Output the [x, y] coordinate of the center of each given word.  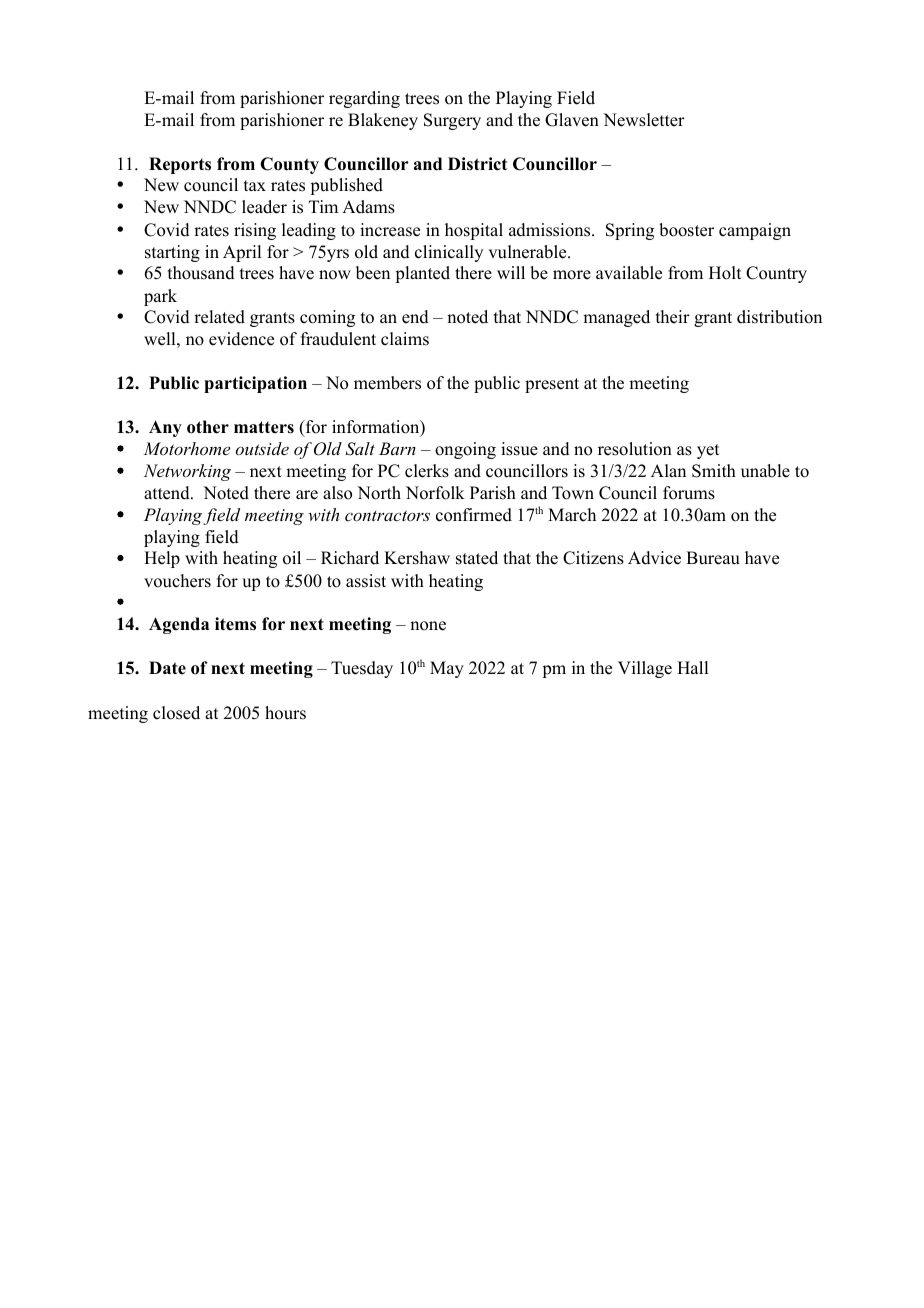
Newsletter [644, 120]
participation [255, 384]
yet [708, 451]
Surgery [452, 121]
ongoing [465, 450]
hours [285, 713]
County [289, 165]
